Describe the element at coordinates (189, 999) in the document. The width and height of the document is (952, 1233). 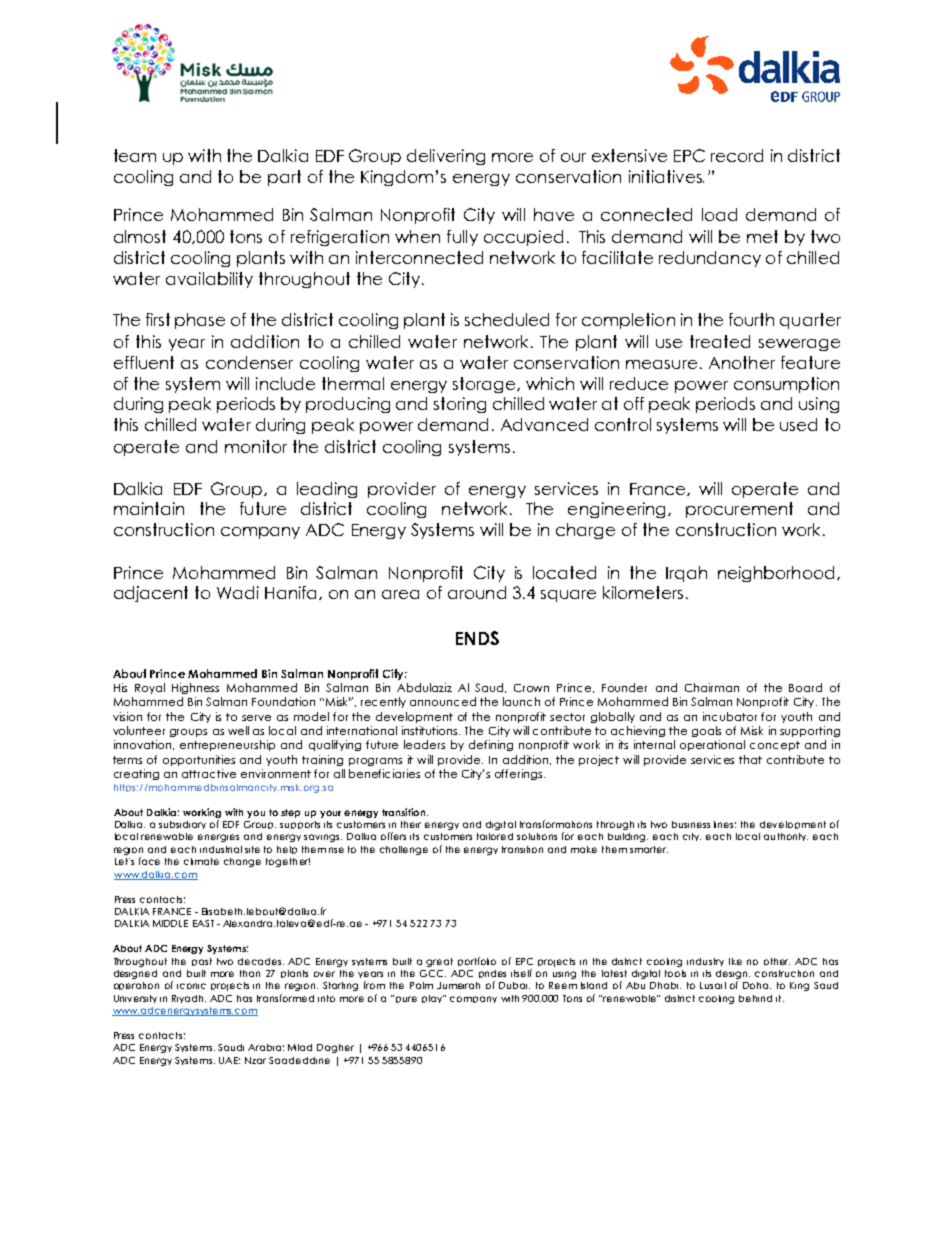
I see `Riyadh` at that location.
